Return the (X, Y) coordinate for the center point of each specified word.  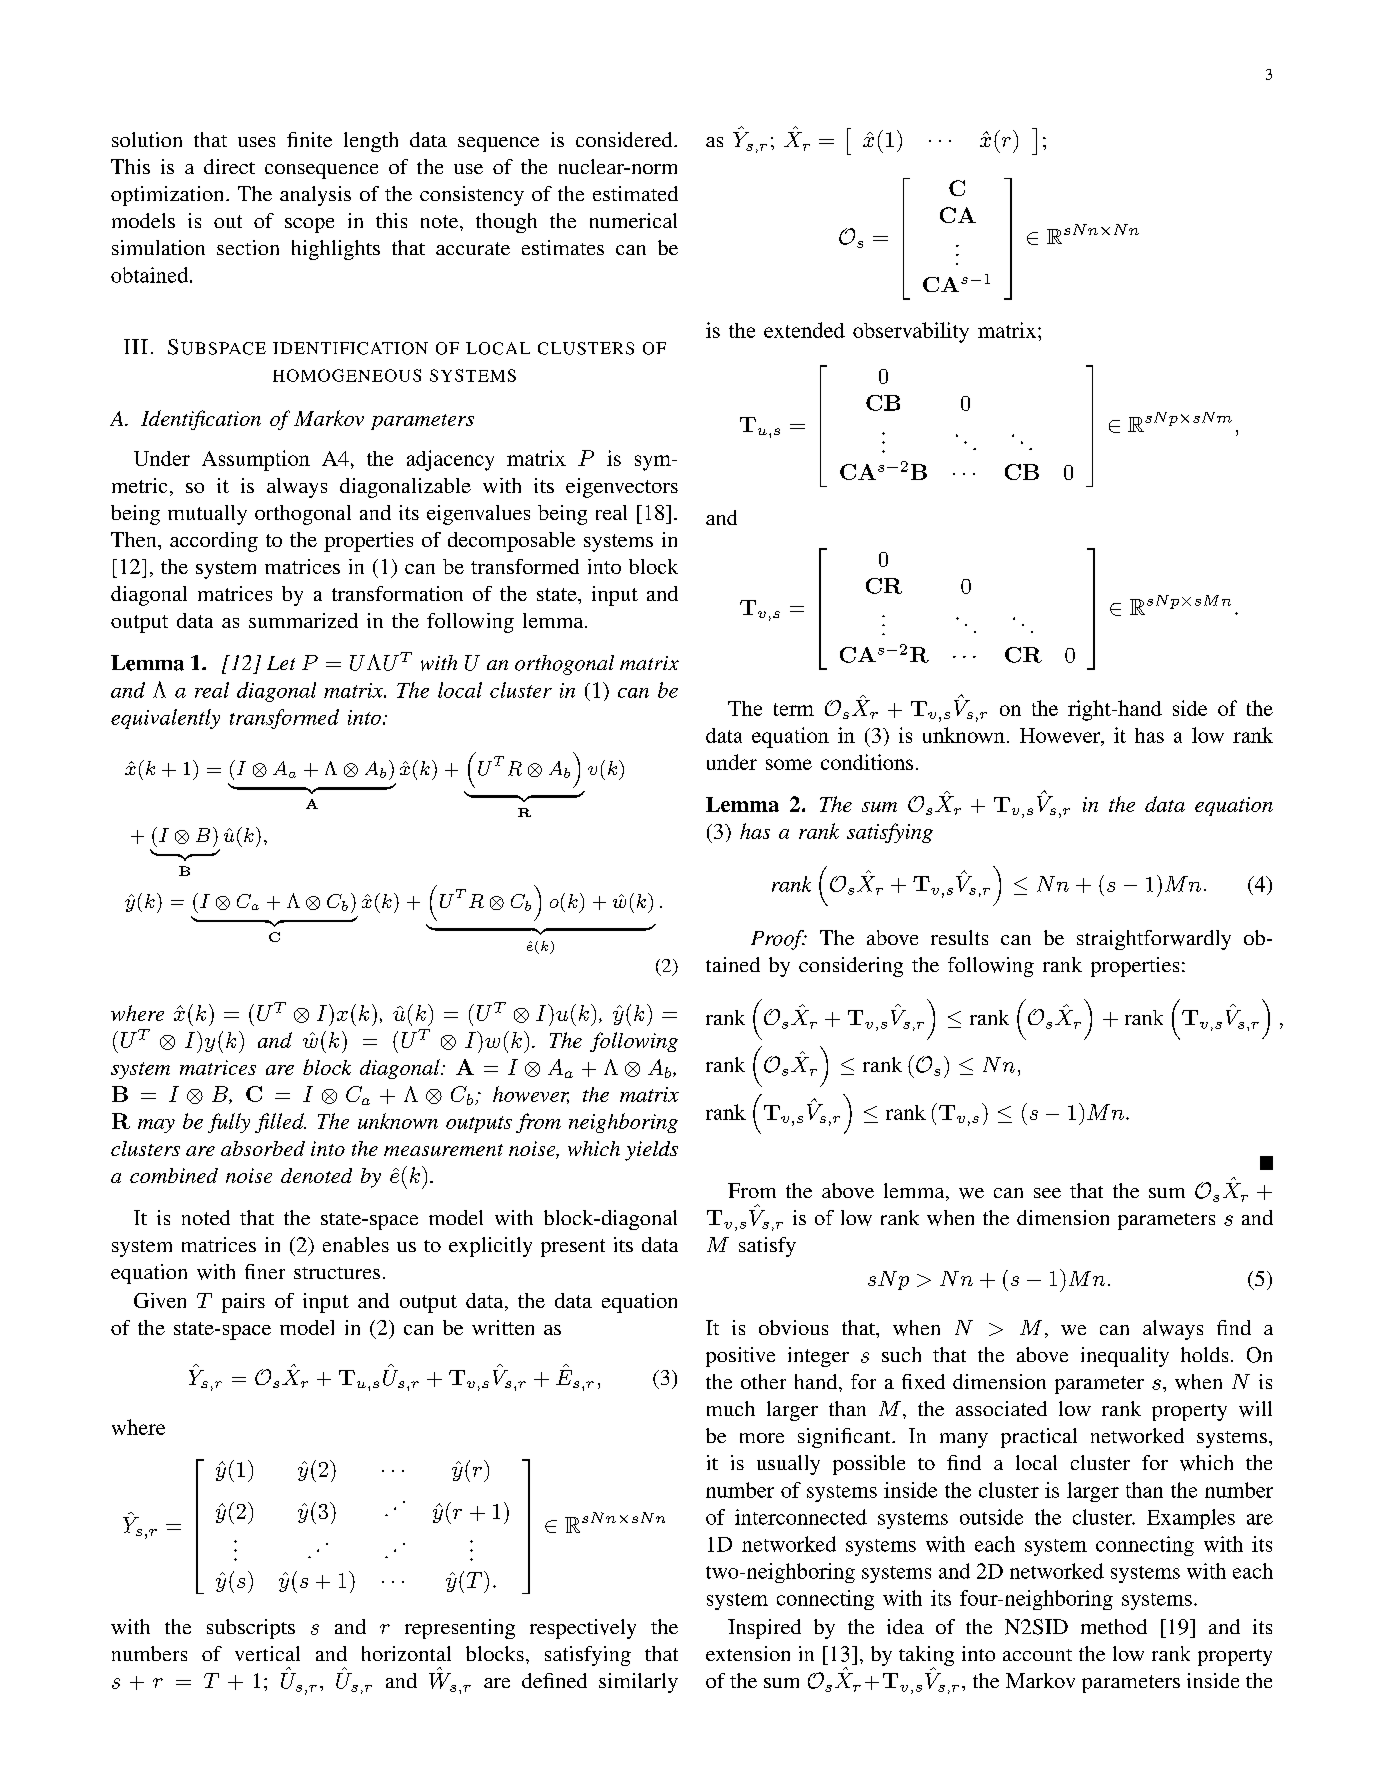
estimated (635, 193)
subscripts (251, 1629)
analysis (315, 196)
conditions (867, 762)
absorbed (263, 1148)
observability (911, 332)
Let (281, 663)
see (1047, 1193)
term (794, 709)
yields (651, 1151)
